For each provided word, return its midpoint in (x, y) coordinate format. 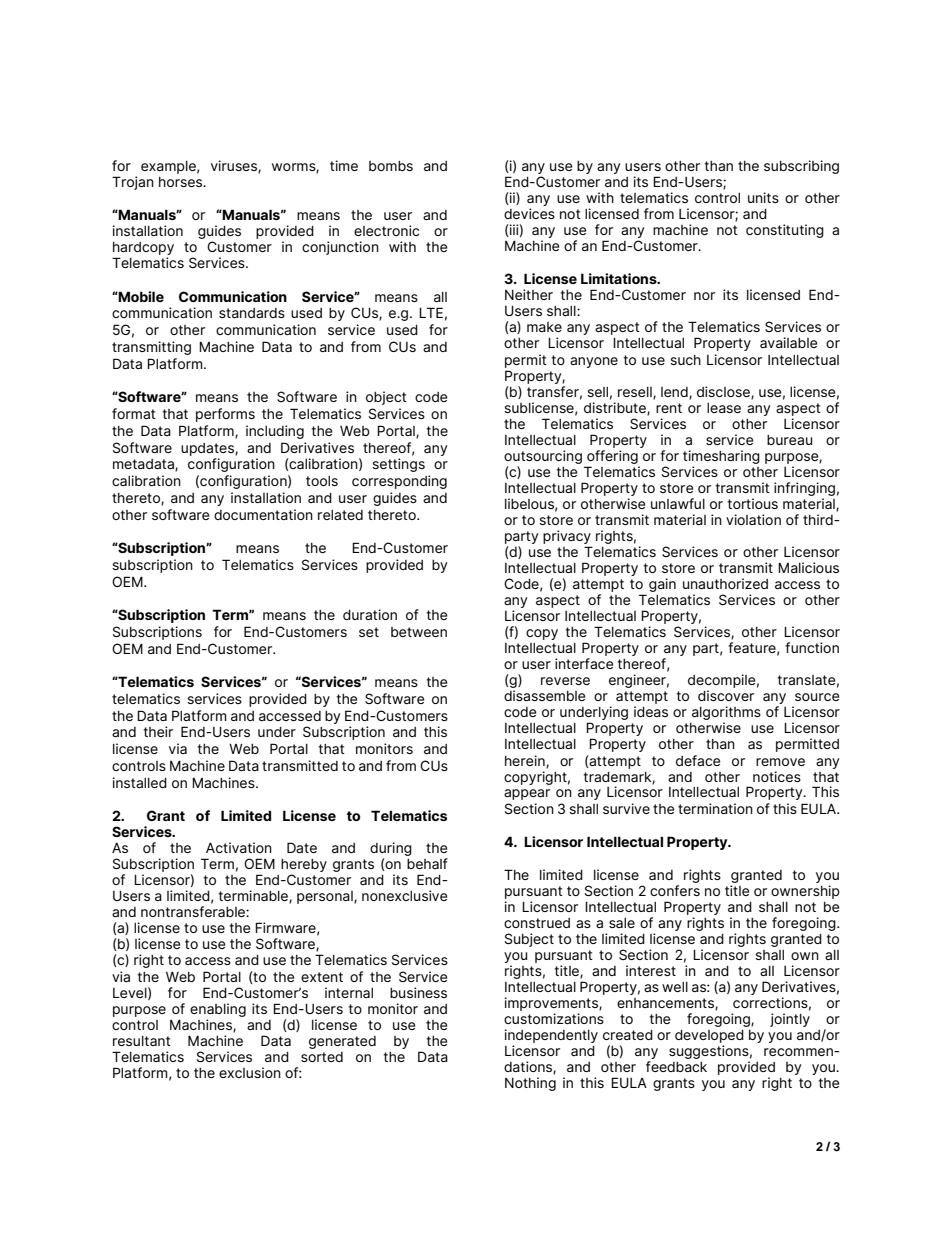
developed (709, 1038)
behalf (427, 863)
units (763, 197)
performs (225, 415)
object (386, 398)
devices (529, 213)
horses (182, 182)
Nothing (530, 1084)
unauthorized (725, 583)
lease (724, 408)
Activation (239, 847)
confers (675, 890)
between (419, 632)
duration (370, 614)
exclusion (250, 1072)
